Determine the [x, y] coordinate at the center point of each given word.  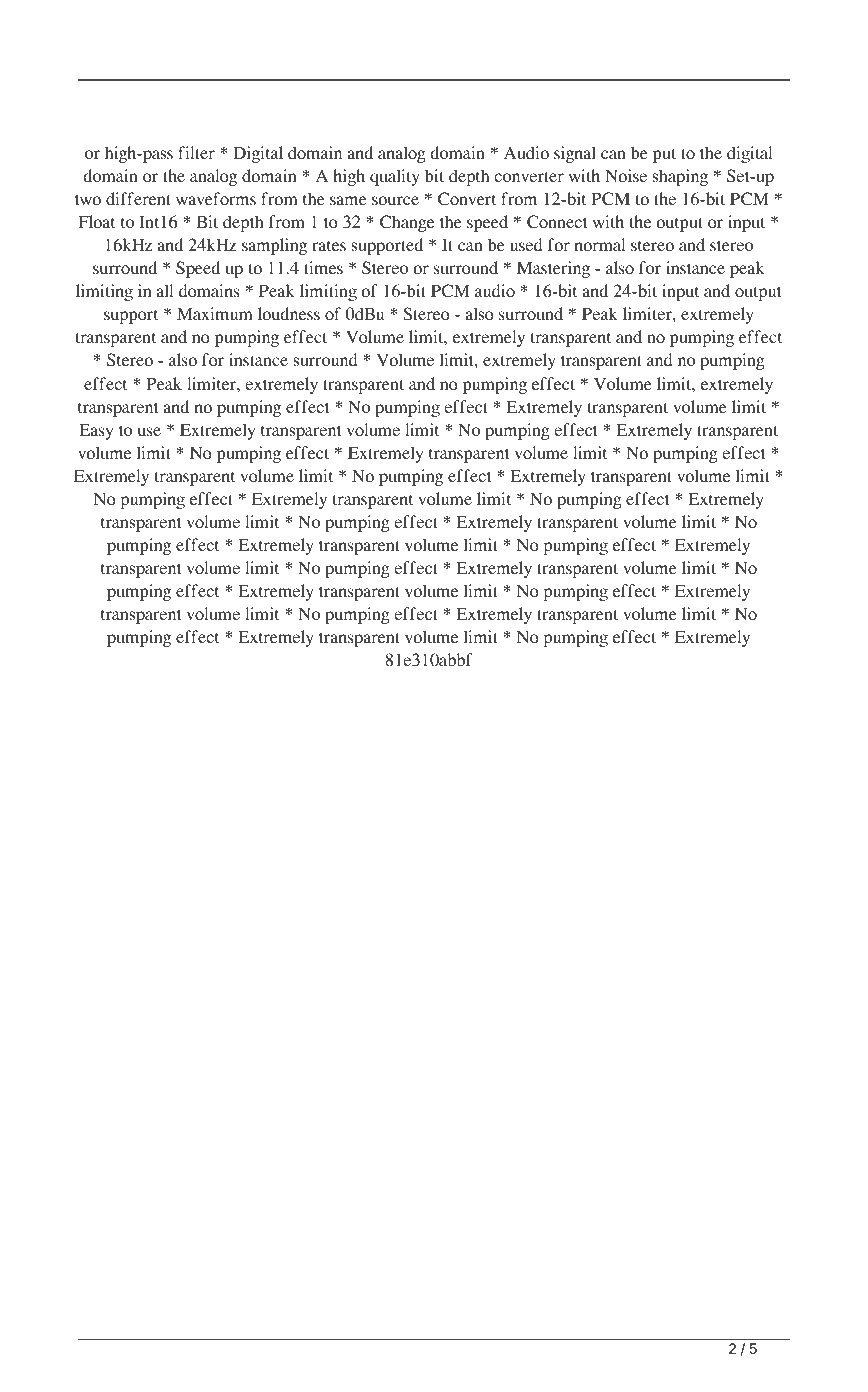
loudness [289, 313]
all [164, 290]
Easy [96, 431]
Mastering [553, 269]
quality [395, 177]
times [323, 267]
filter [196, 152]
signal [575, 154]
